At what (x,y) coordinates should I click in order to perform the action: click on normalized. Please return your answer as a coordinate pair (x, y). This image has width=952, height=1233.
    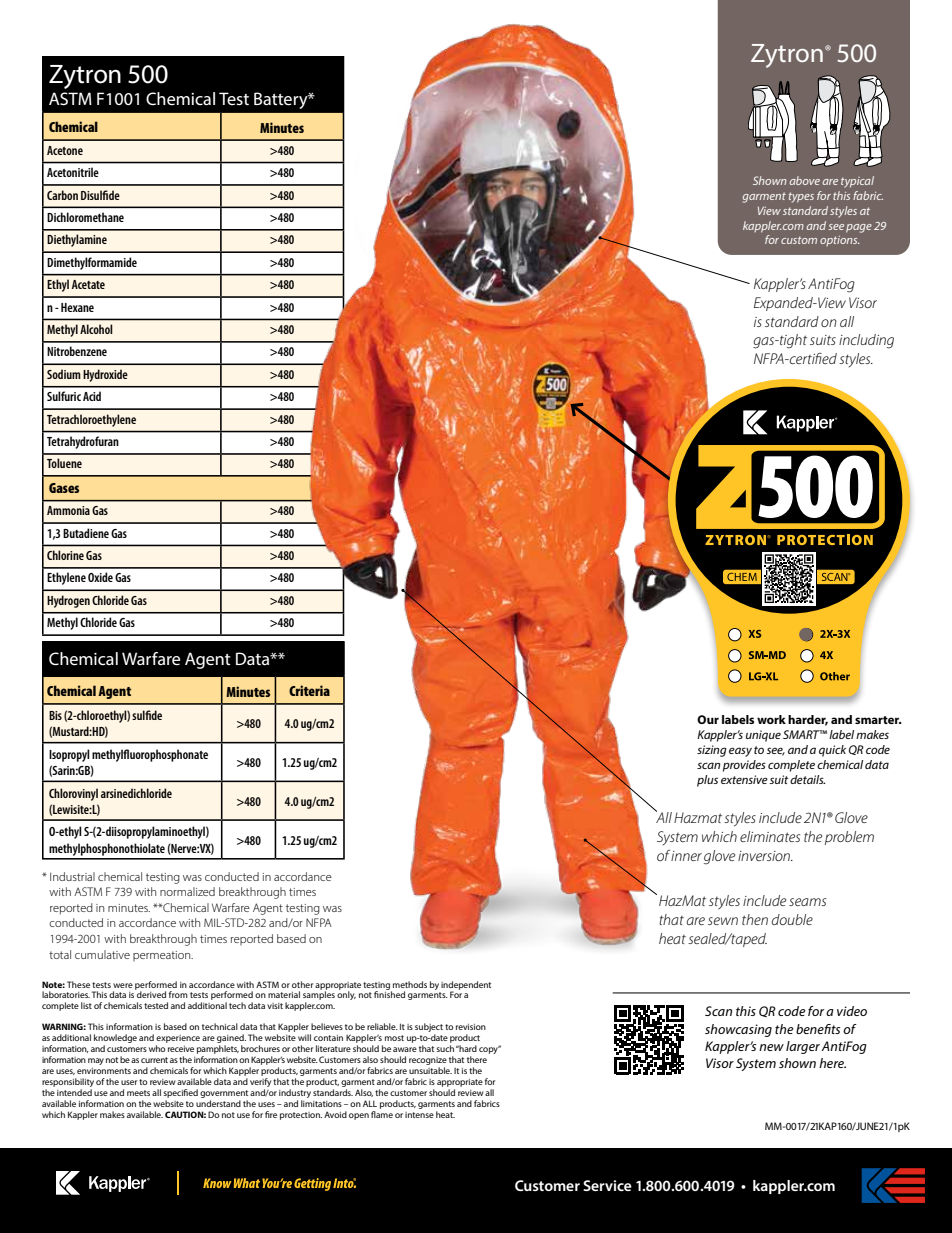
    Looking at the image, I should click on (187, 891).
